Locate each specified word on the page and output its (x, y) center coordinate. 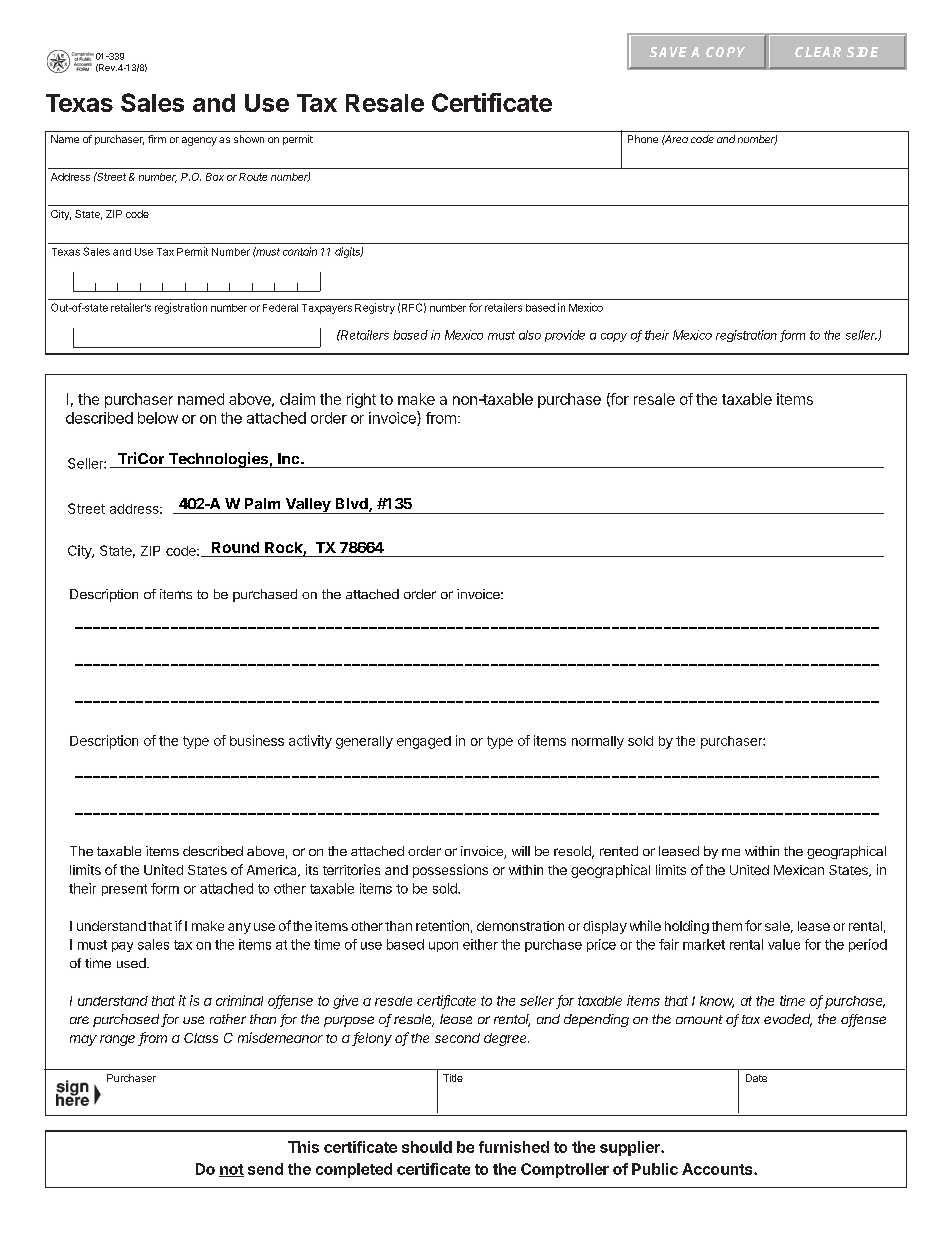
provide (565, 336)
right (361, 400)
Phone (643, 139)
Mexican (799, 870)
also (530, 335)
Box (215, 177)
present (124, 890)
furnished (514, 1147)
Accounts (718, 1169)
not (231, 1170)
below (158, 418)
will (521, 851)
